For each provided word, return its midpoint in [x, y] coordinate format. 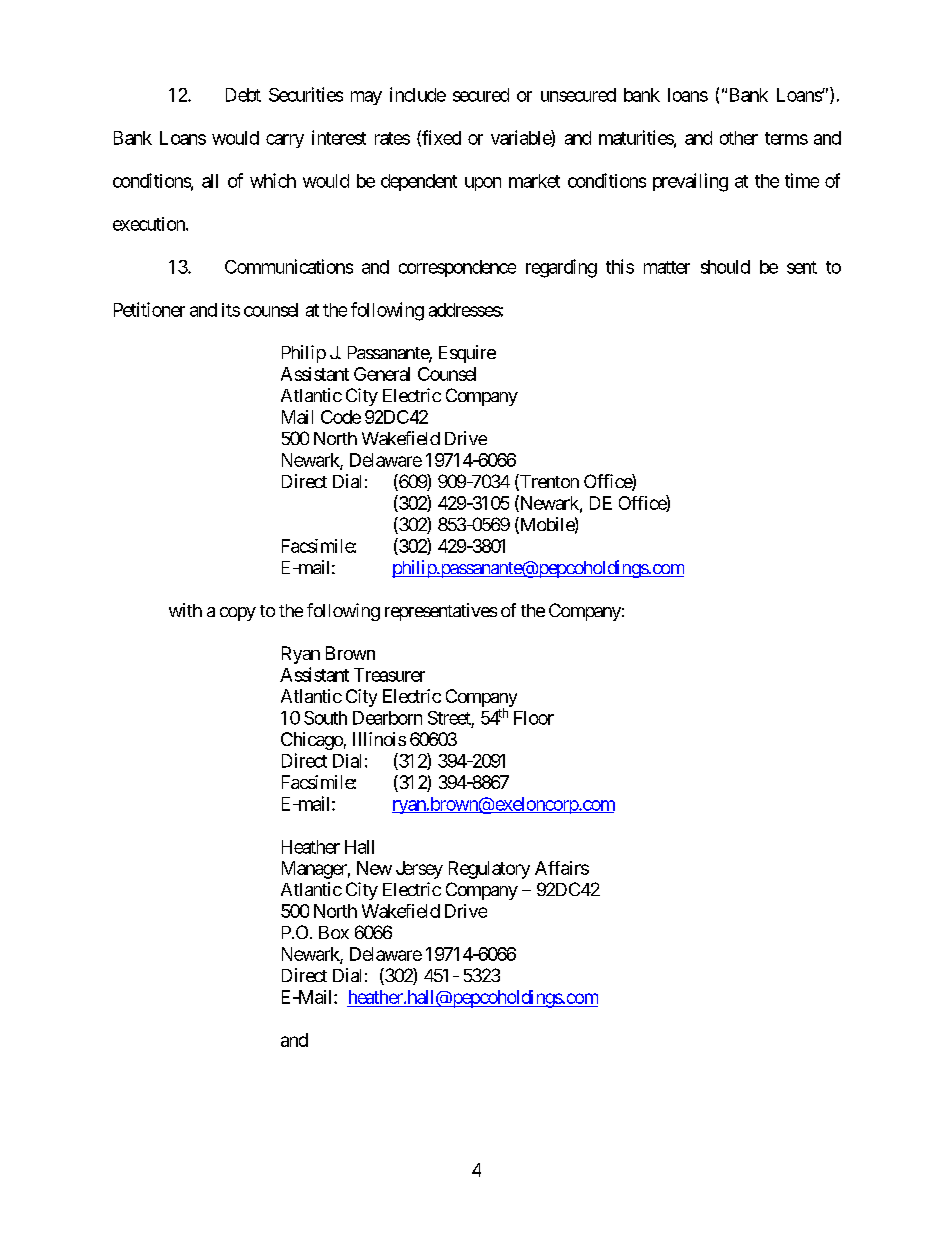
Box [334, 932]
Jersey [419, 870]
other [739, 138]
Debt [243, 95]
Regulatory [489, 870]
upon [483, 184]
